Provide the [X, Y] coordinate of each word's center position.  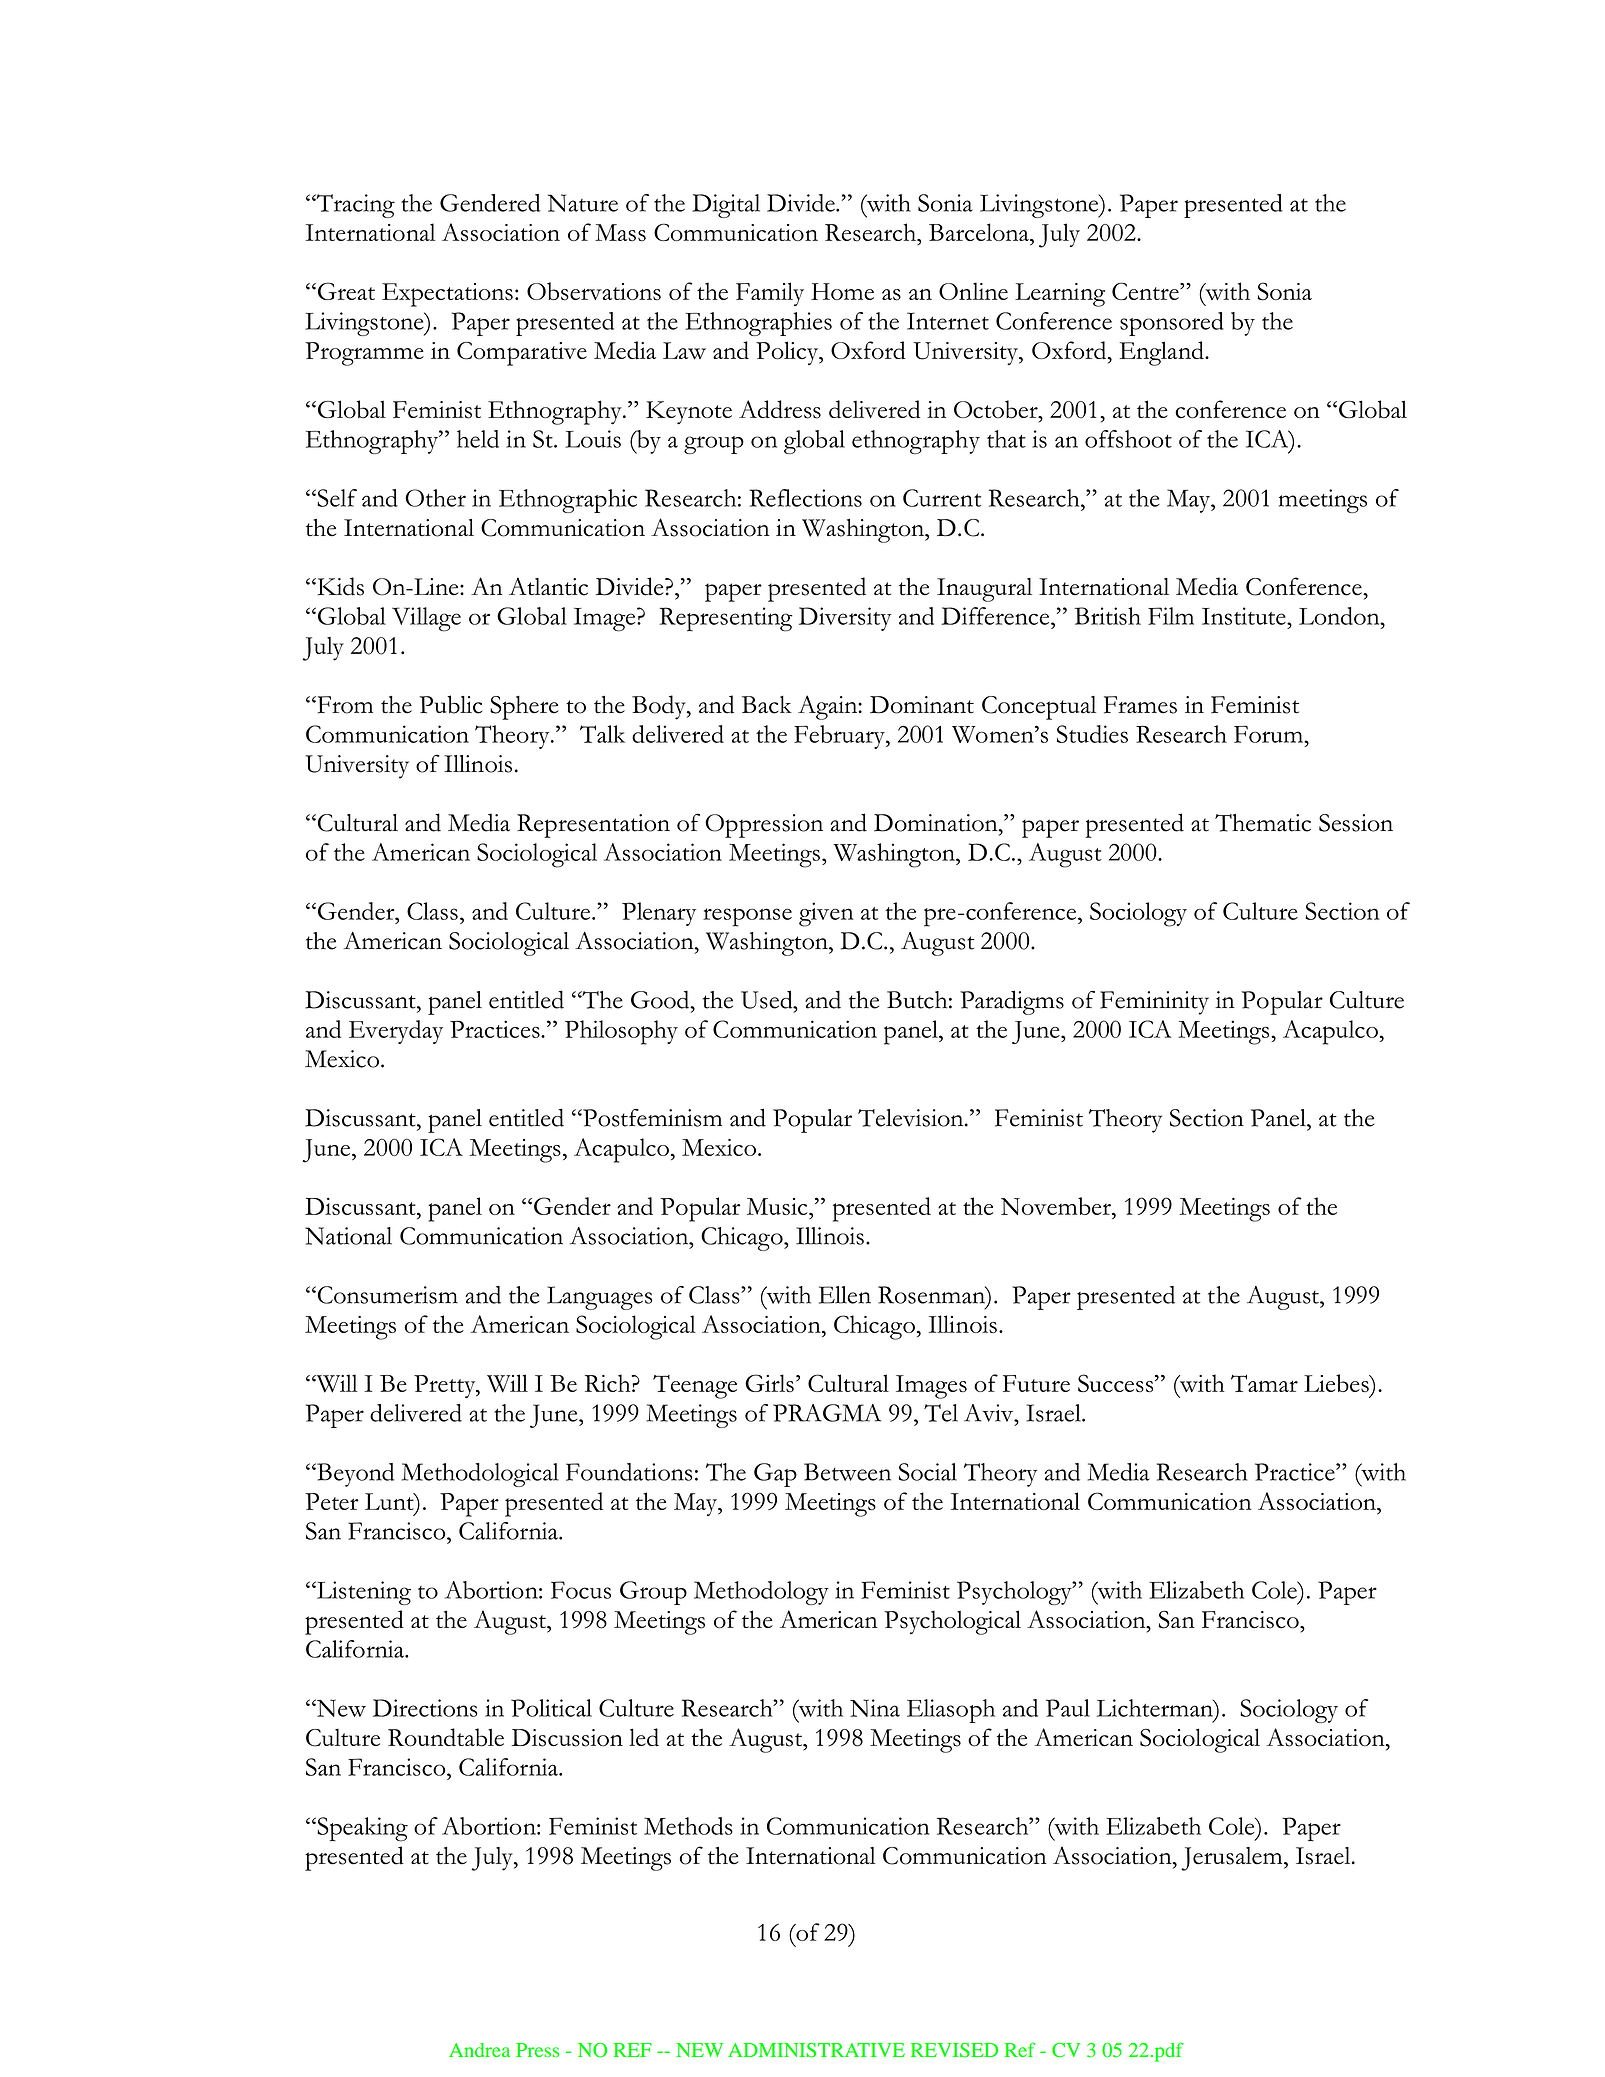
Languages [599, 1298]
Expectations [447, 295]
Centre [1146, 291]
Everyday [396, 1032]
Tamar [1264, 1383]
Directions [425, 1708]
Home [842, 291]
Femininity [1154, 1003]
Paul [1068, 1708]
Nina [875, 1708]
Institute [1245, 616]
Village [426, 619]
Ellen [845, 1295]
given [826, 914]
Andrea [479, 2050]
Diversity [845, 619]
